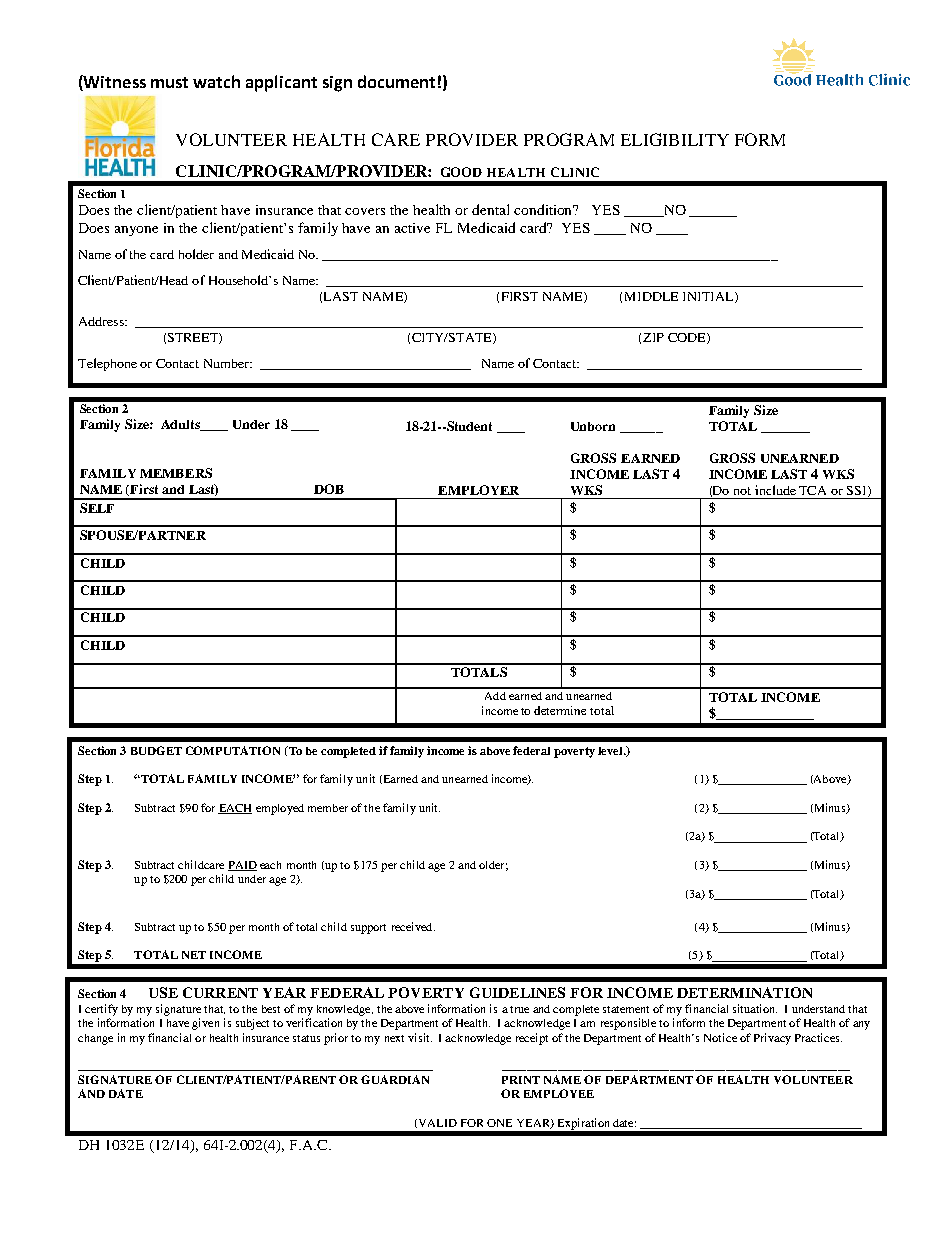  What do you see at coordinates (97, 508) in the document?
I see `SELF` at bounding box center [97, 508].
